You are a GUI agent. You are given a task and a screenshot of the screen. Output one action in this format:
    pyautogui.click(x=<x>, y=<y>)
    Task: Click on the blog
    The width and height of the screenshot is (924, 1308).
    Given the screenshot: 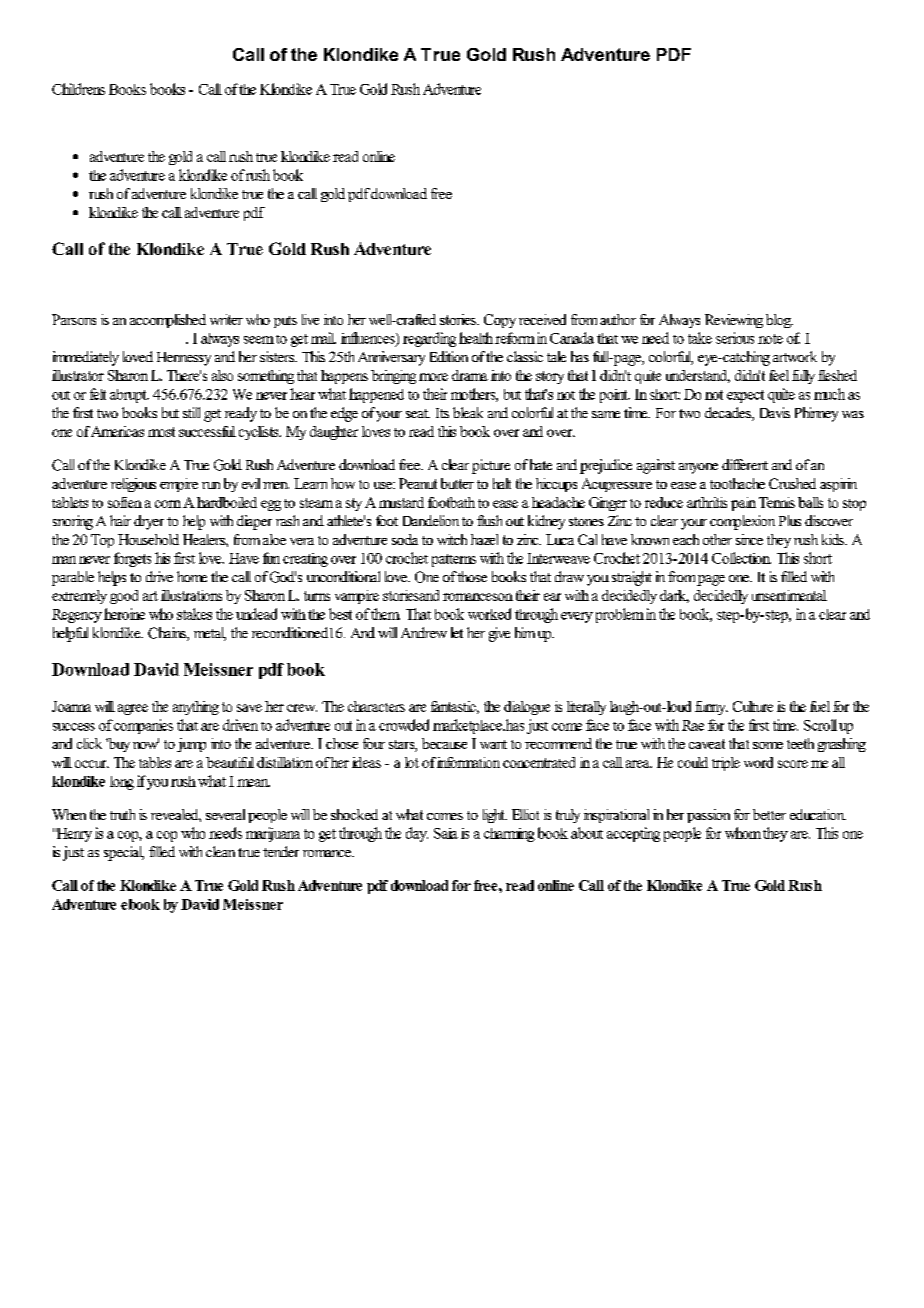 What is the action you would take?
    pyautogui.click(x=779, y=321)
